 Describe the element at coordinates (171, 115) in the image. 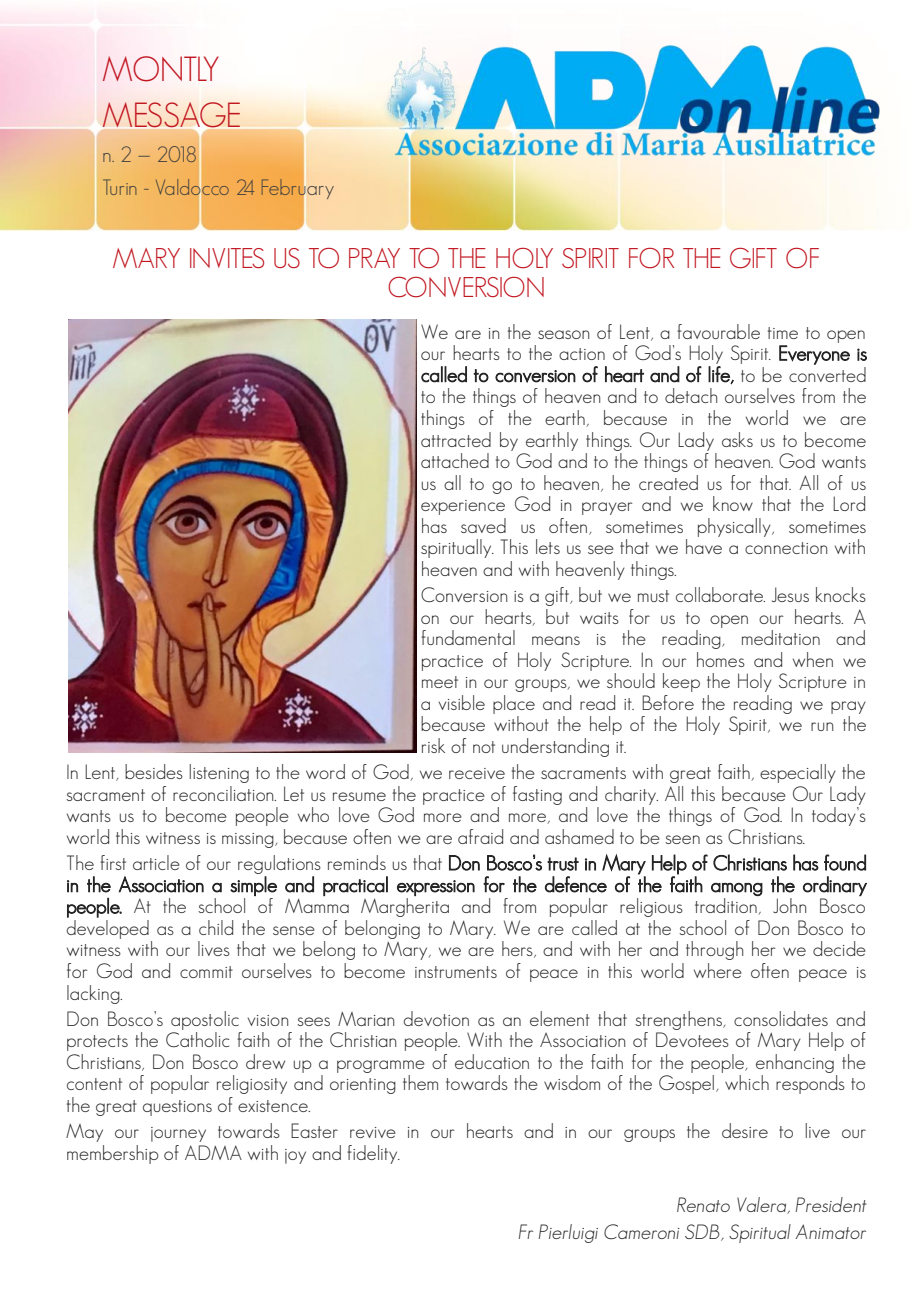

I see `MESSAGE` at that location.
